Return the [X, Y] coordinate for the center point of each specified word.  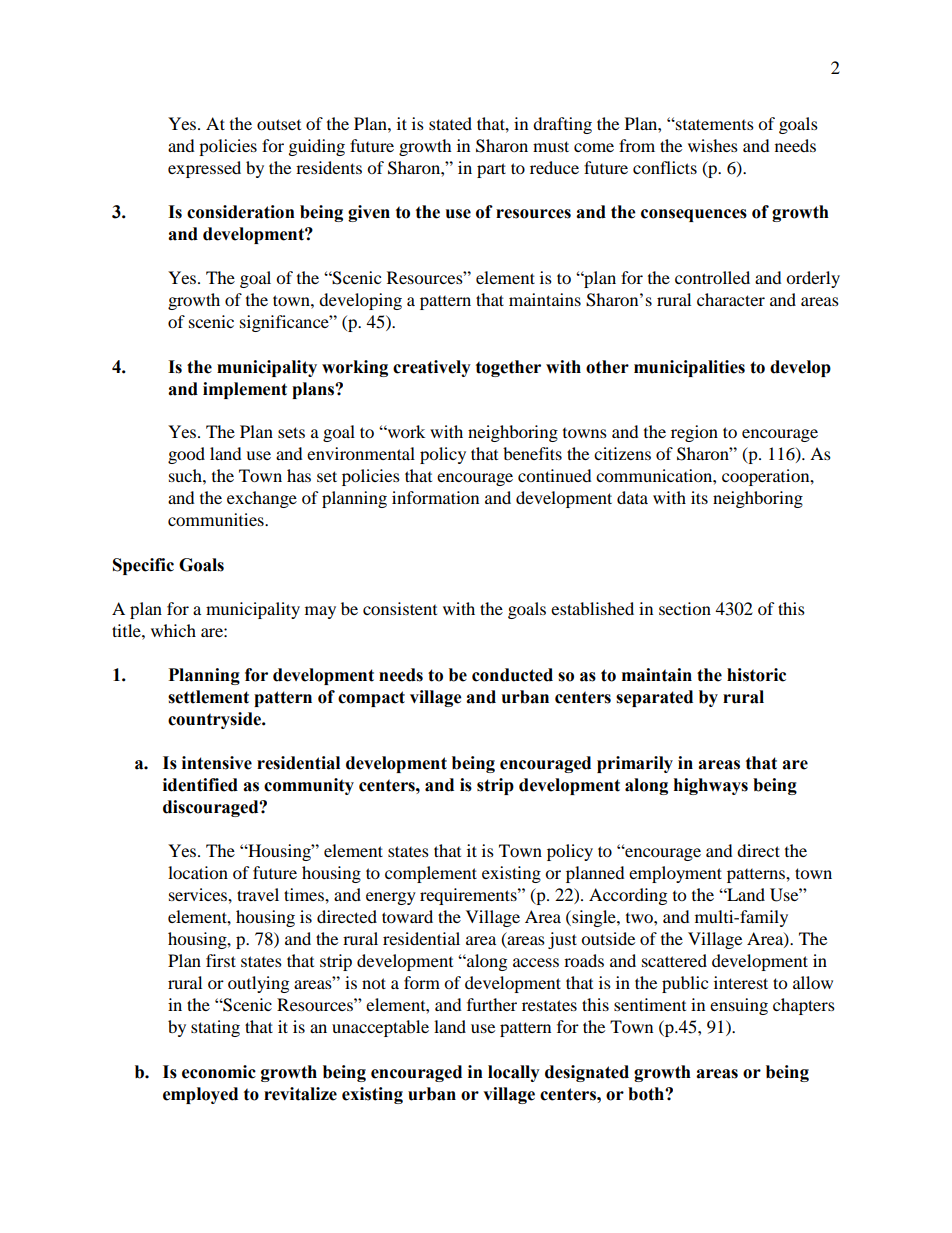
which [173, 630]
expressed [204, 169]
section [685, 608]
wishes [713, 145]
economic [219, 1072]
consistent [400, 608]
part [491, 170]
